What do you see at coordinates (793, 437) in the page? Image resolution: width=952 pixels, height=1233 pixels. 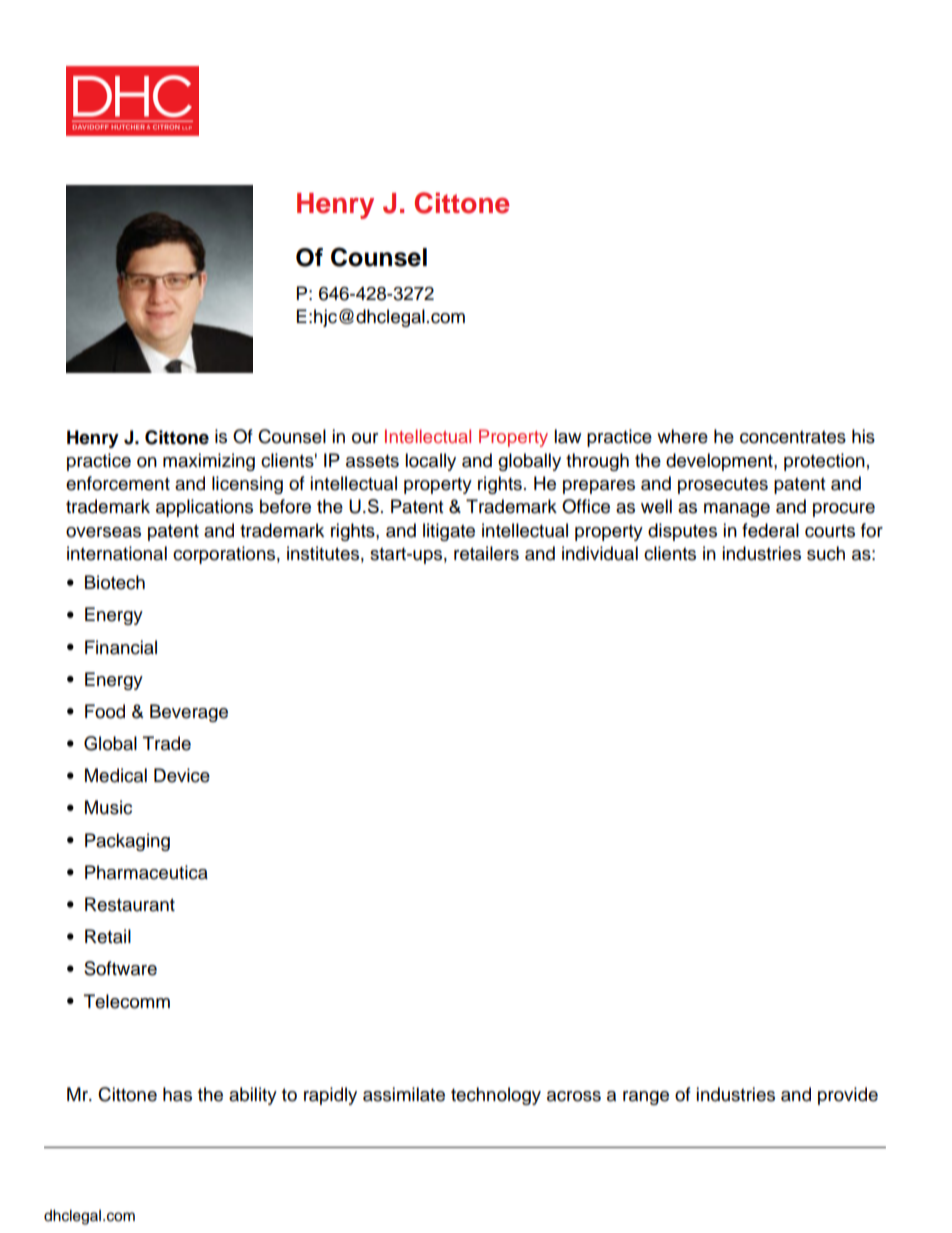 I see `concentrates` at bounding box center [793, 437].
